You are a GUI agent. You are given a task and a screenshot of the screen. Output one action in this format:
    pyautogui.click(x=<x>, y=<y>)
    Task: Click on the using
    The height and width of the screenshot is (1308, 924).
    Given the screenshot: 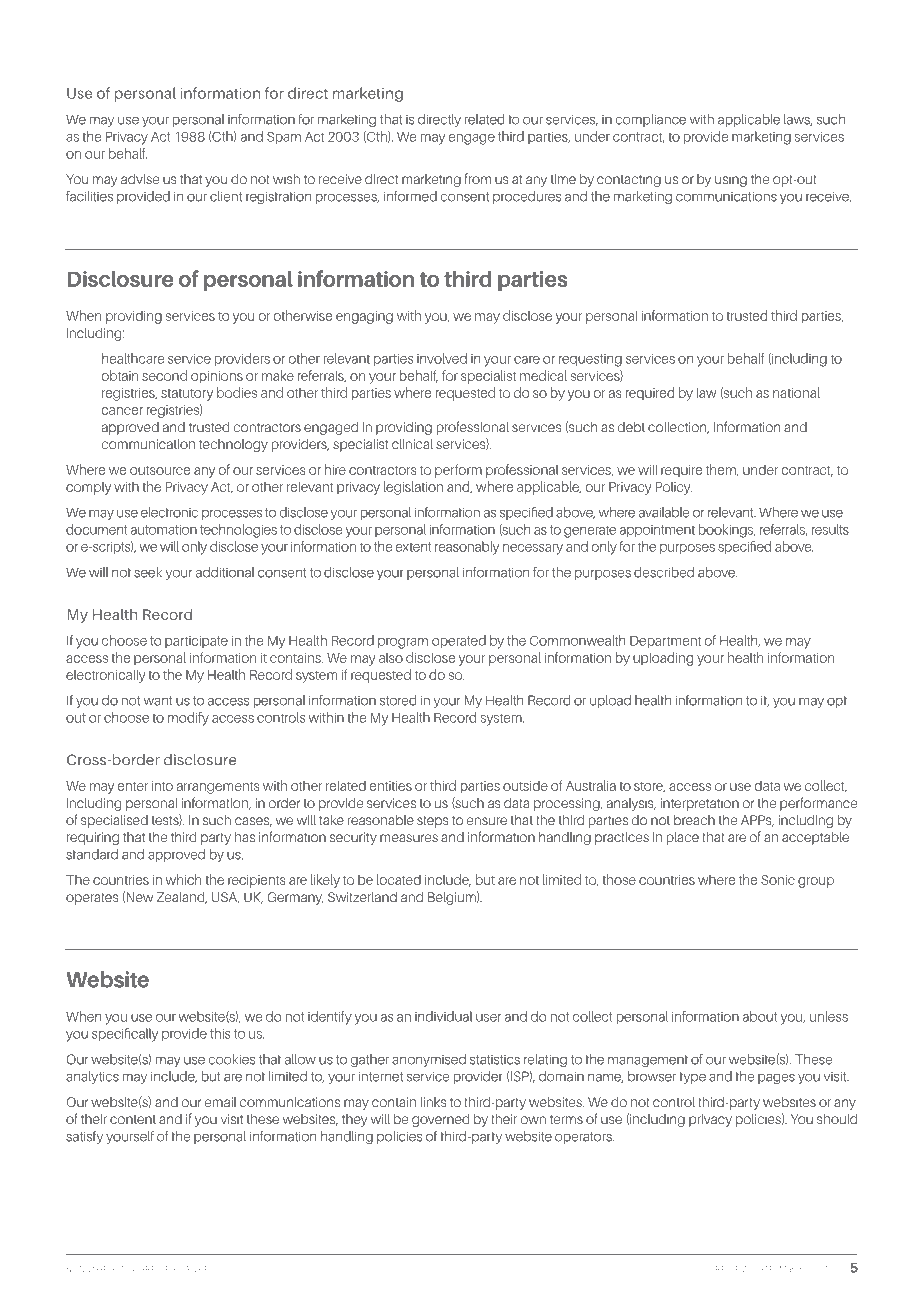 What is the action you would take?
    pyautogui.click(x=731, y=180)
